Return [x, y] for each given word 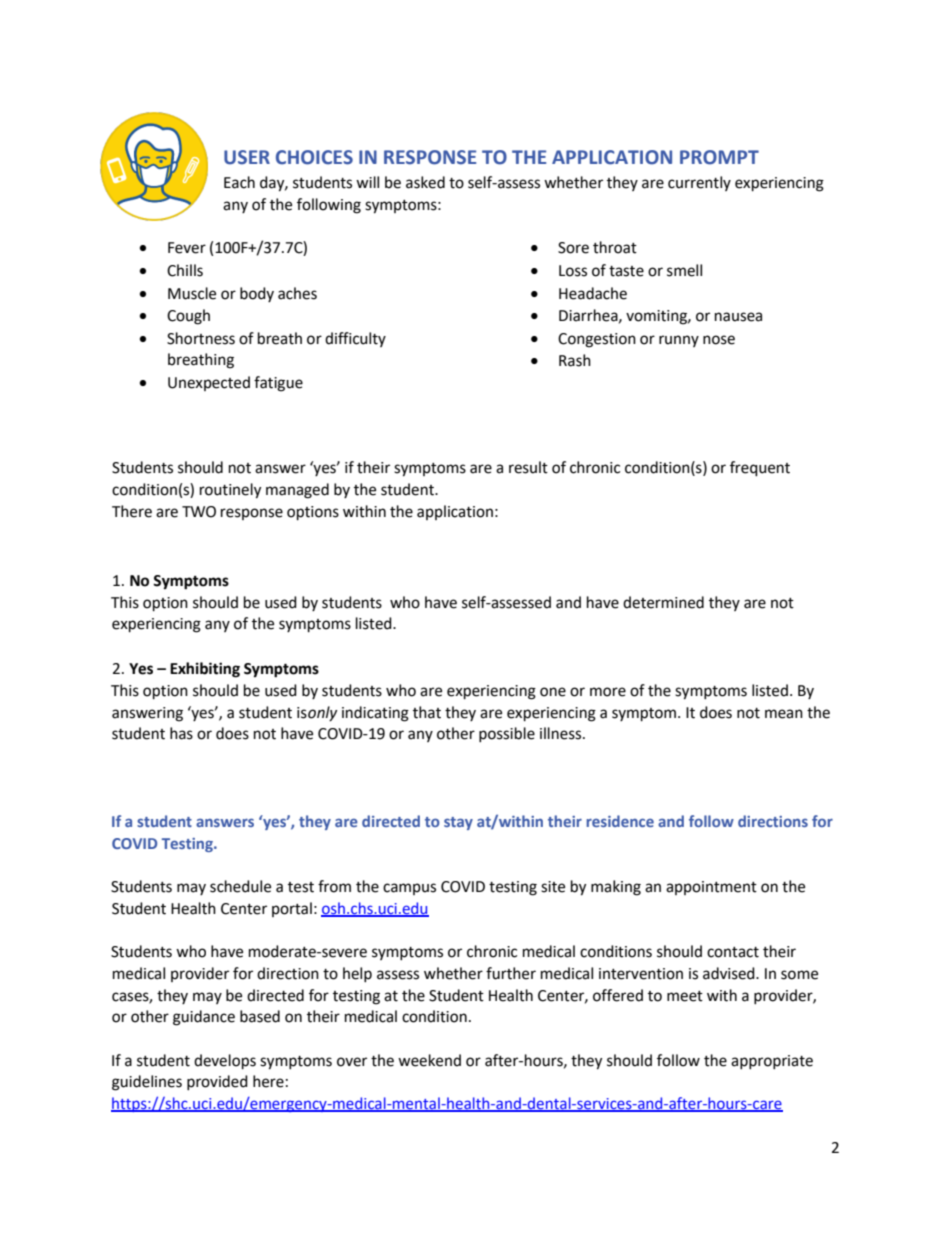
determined [663, 602]
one [553, 692]
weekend [429, 1060]
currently [699, 183]
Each [239, 182]
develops [225, 1062]
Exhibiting [205, 670]
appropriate [772, 1062]
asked [425, 182]
